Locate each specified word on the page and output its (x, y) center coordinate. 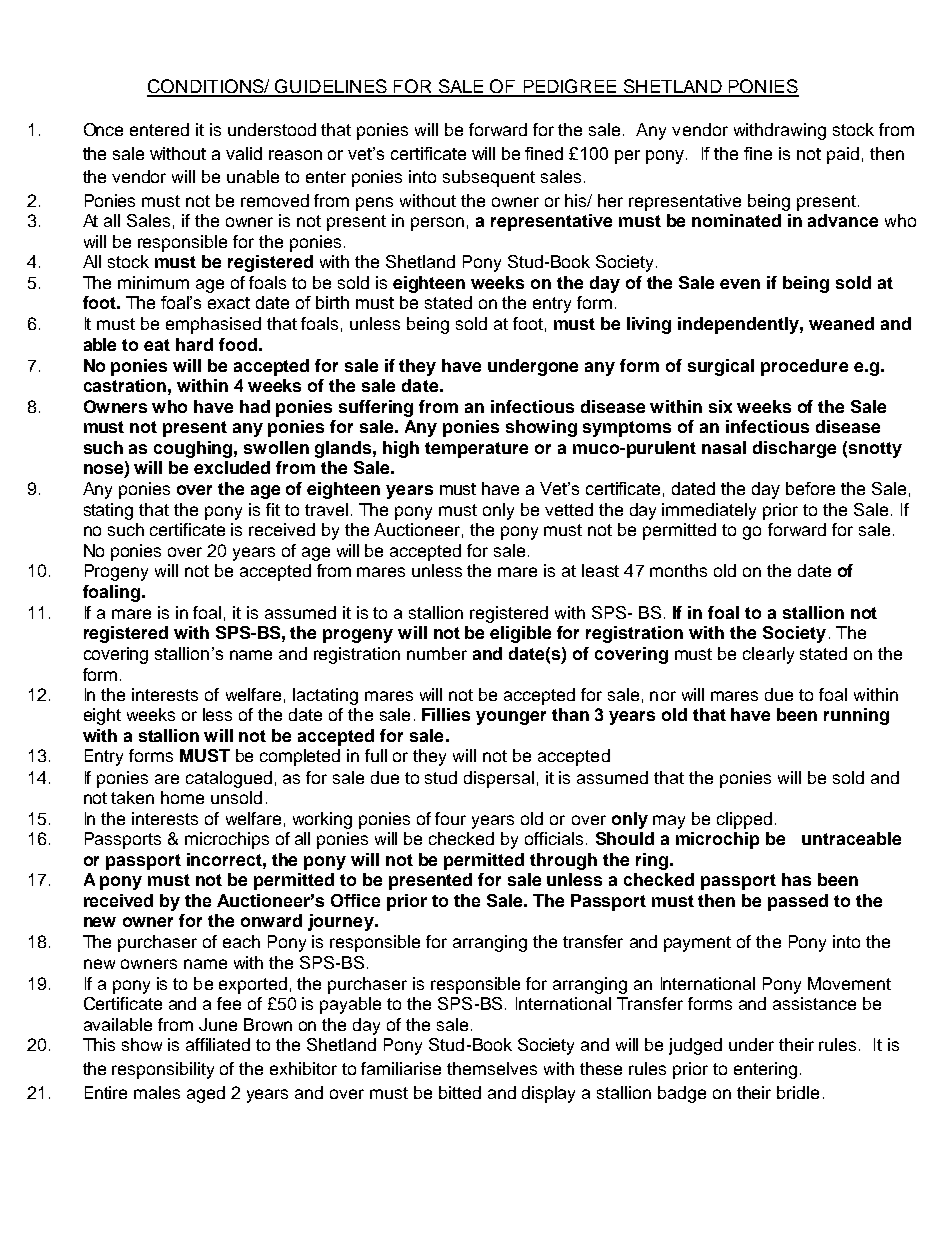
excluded (232, 467)
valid (244, 153)
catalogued (229, 779)
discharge (794, 449)
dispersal (499, 779)
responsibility (163, 1070)
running (856, 716)
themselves (492, 1068)
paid (843, 155)
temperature (476, 450)
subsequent (489, 178)
